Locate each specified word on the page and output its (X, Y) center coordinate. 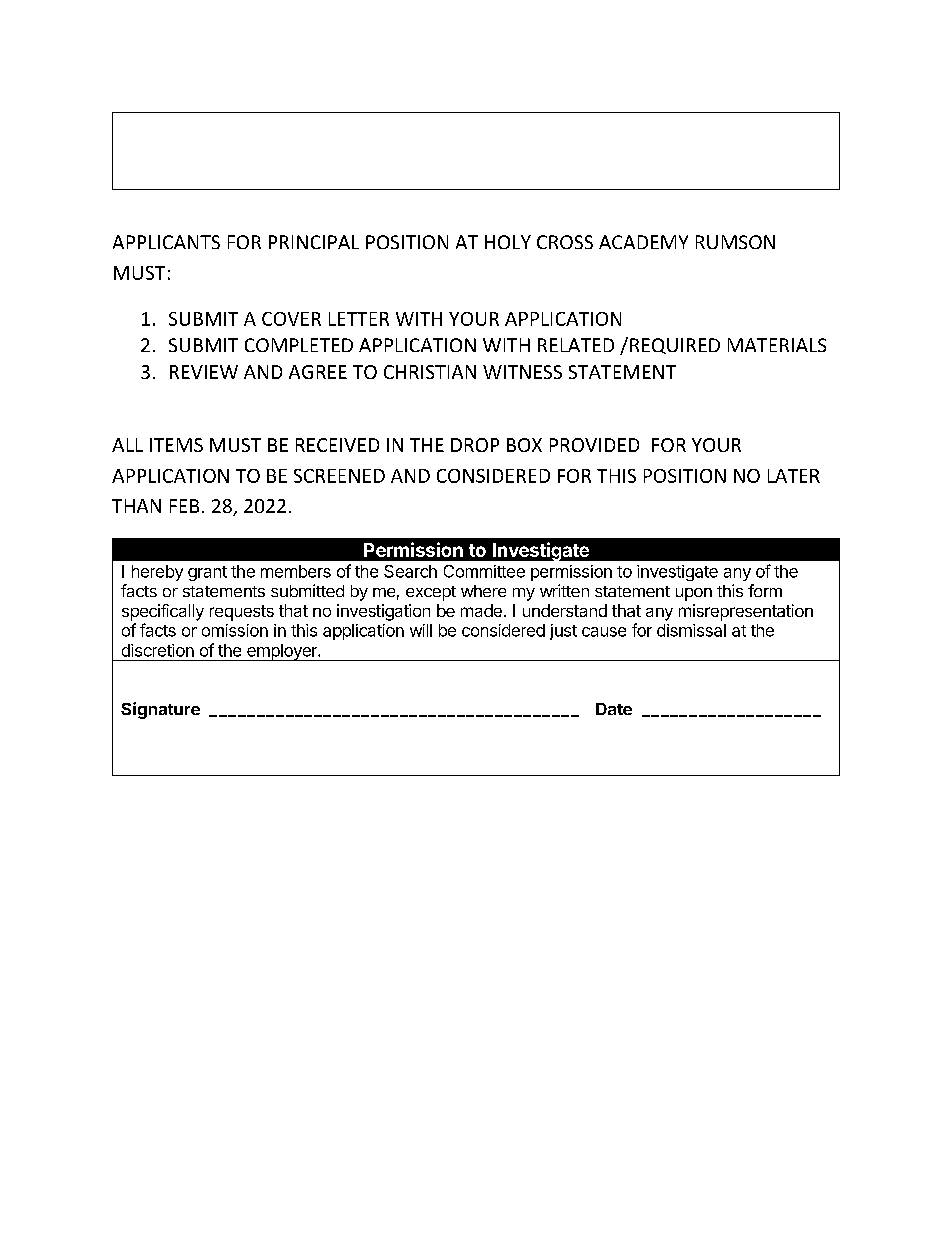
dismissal (691, 630)
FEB (184, 506)
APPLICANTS (166, 242)
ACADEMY (643, 242)
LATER (794, 476)
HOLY (508, 242)
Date (614, 709)
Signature (160, 710)
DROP (475, 445)
